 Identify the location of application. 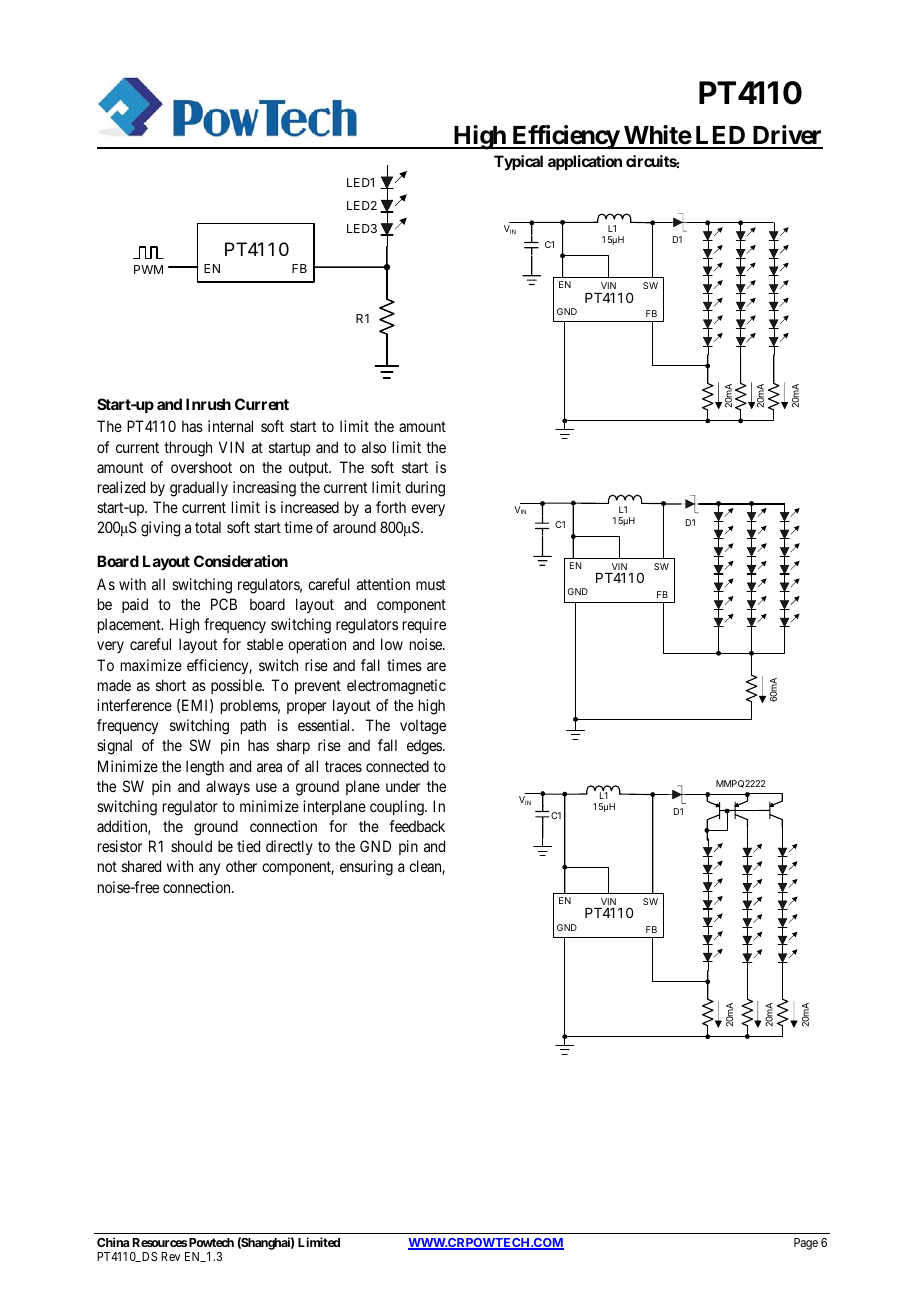
(585, 162).
